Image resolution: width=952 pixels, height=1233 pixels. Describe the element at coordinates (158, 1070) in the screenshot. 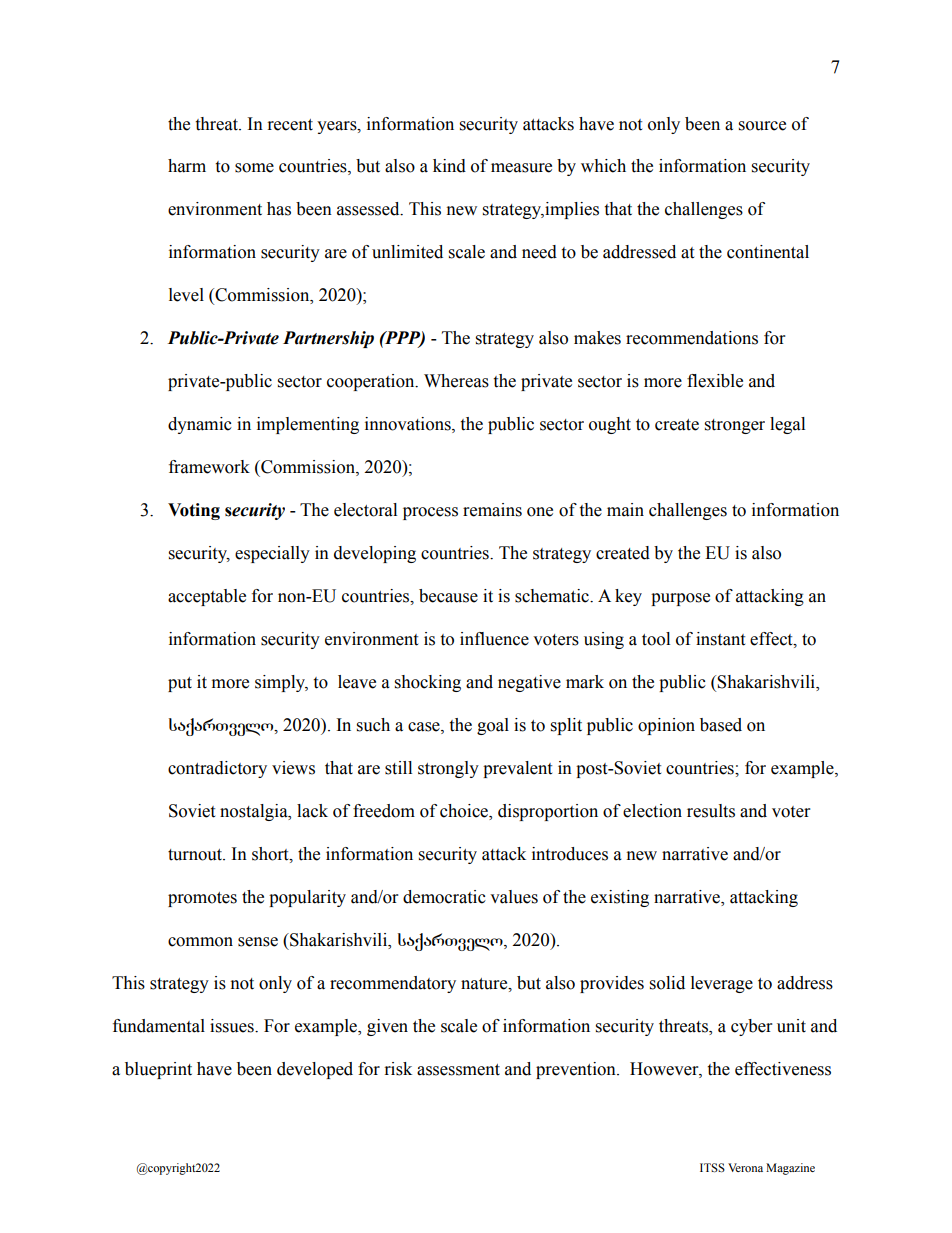

I see `blueprint` at that location.
